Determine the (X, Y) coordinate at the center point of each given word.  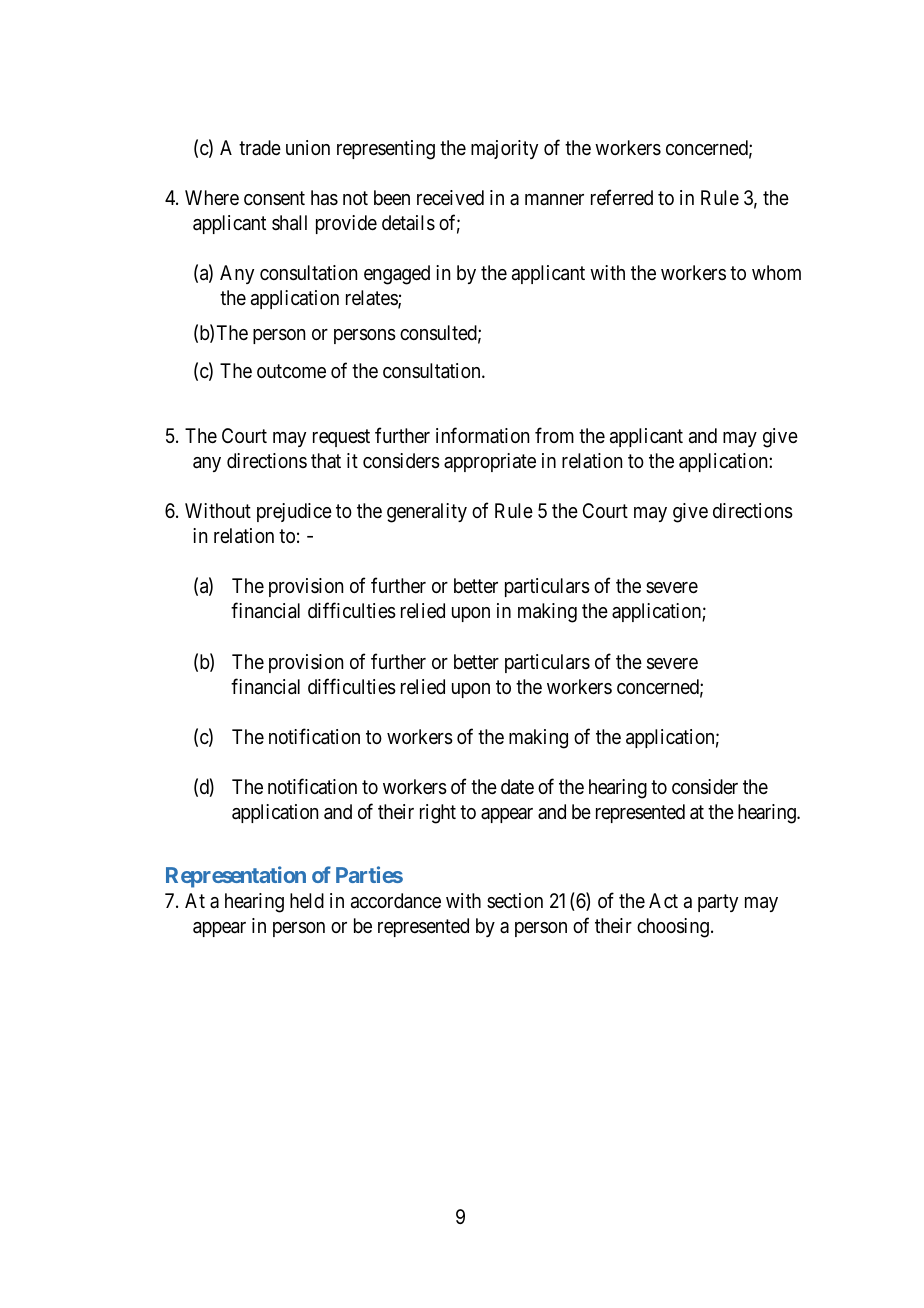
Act (663, 900)
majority (504, 149)
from (554, 435)
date (517, 787)
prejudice (294, 512)
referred (622, 198)
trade (260, 147)
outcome (291, 371)
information (482, 435)
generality (427, 513)
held (307, 900)
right (438, 814)
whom (776, 272)
